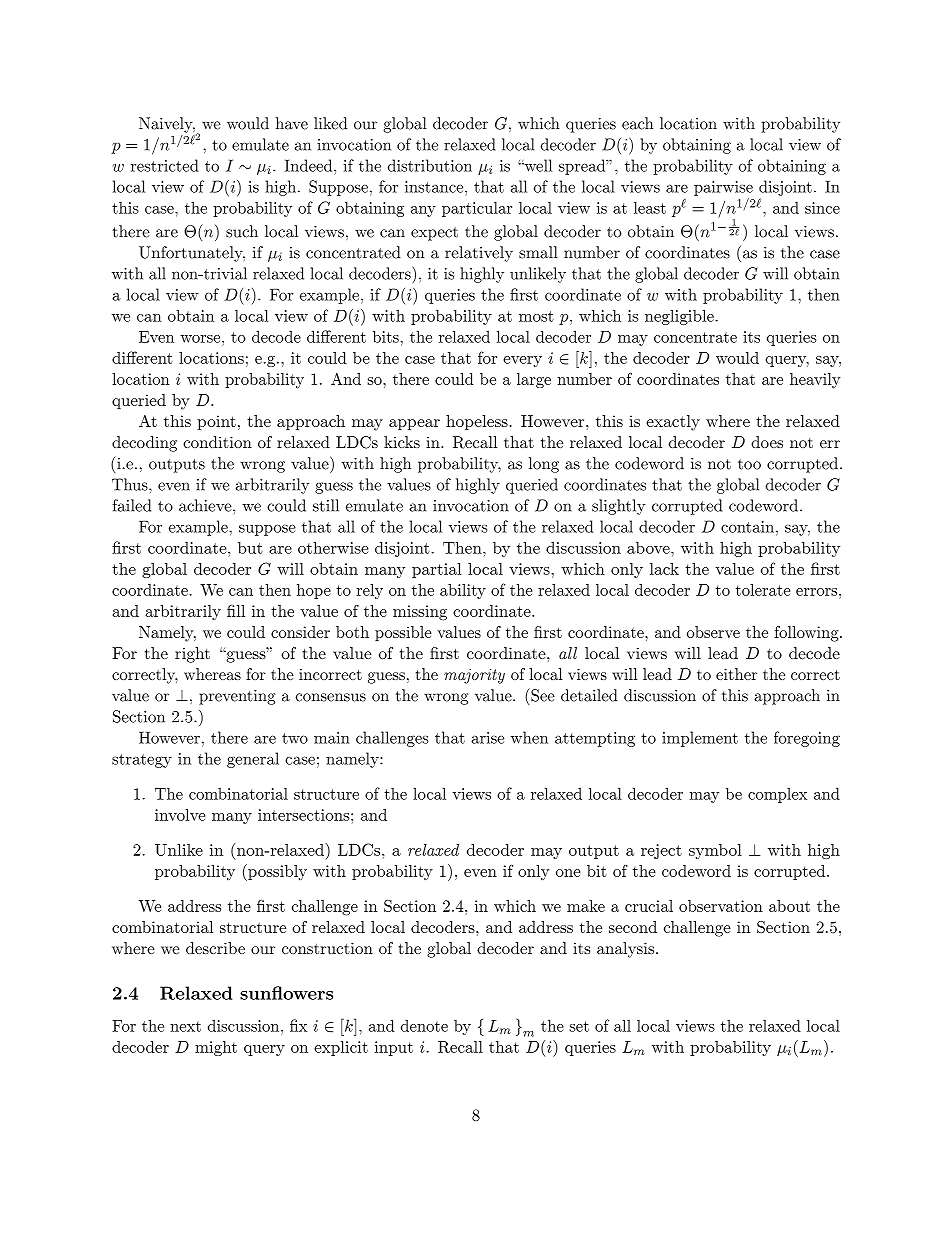 The width and height of the screenshot is (952, 1233). Describe the element at coordinates (185, 1026) in the screenshot. I see `next` at that location.
